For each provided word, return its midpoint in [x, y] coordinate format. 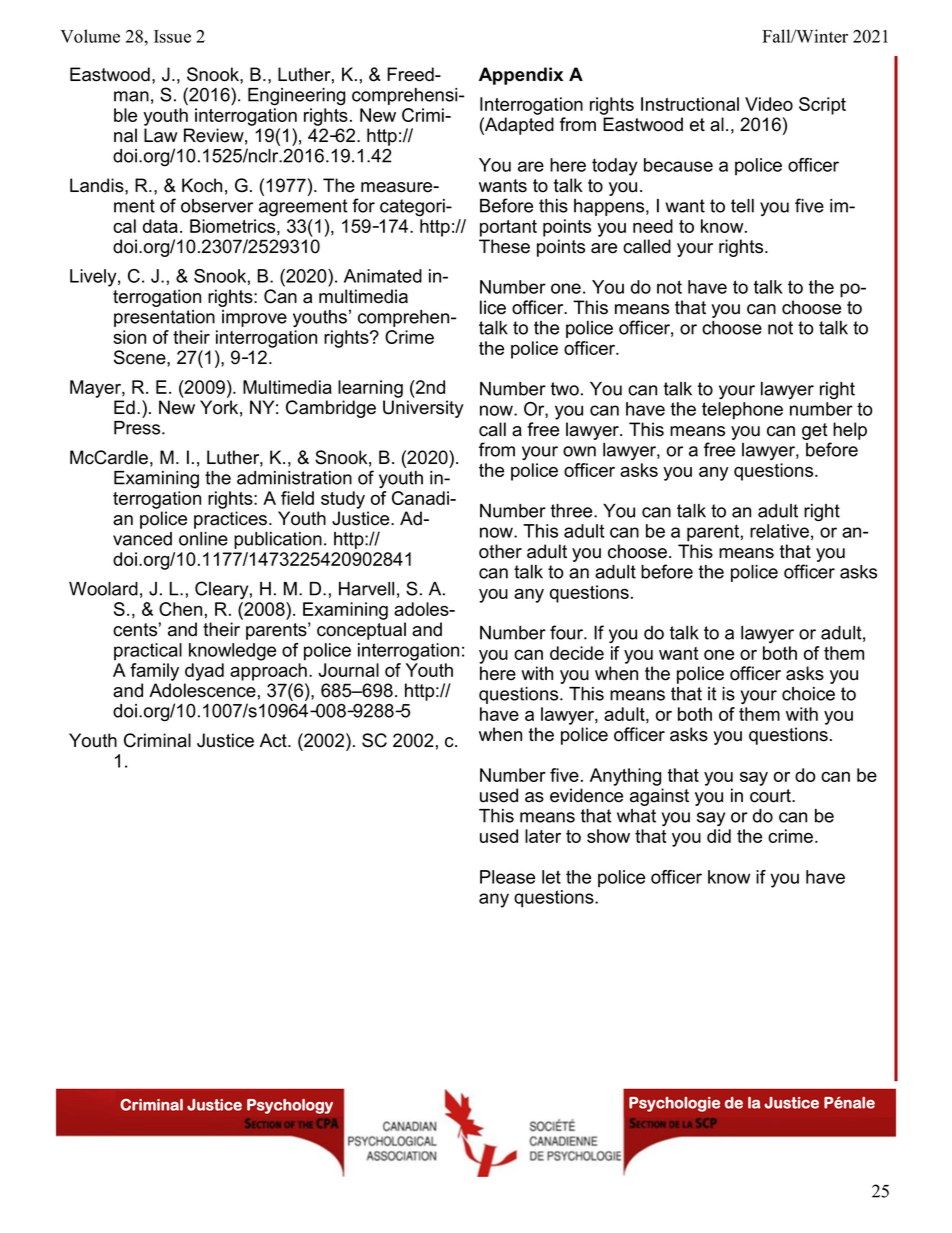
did [719, 836]
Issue [172, 36]
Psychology [290, 1106]
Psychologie [674, 1104]
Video [769, 104]
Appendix [521, 76]
